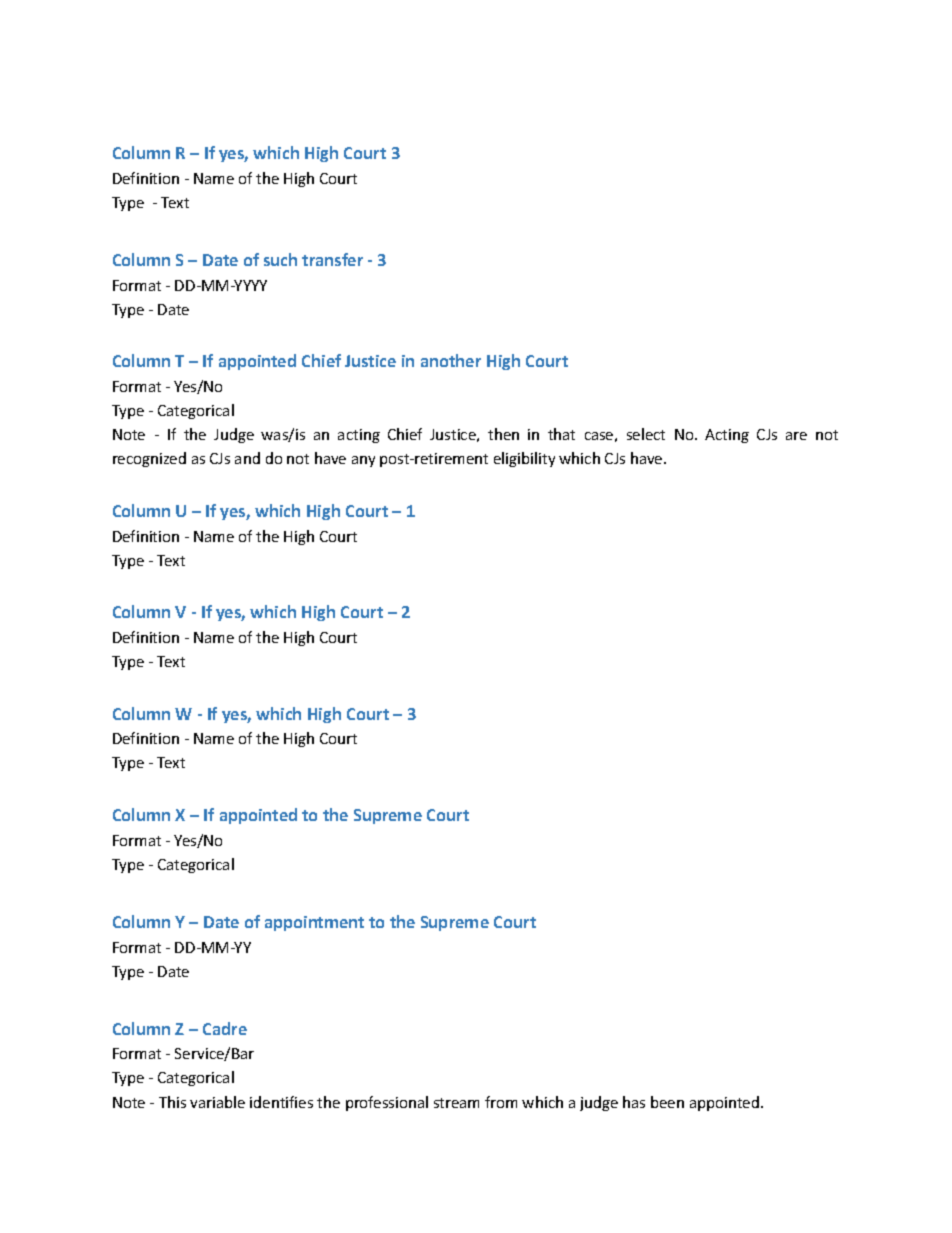 The height and width of the image is (1233, 952). Describe the element at coordinates (247, 458) in the image. I see `and` at that location.
